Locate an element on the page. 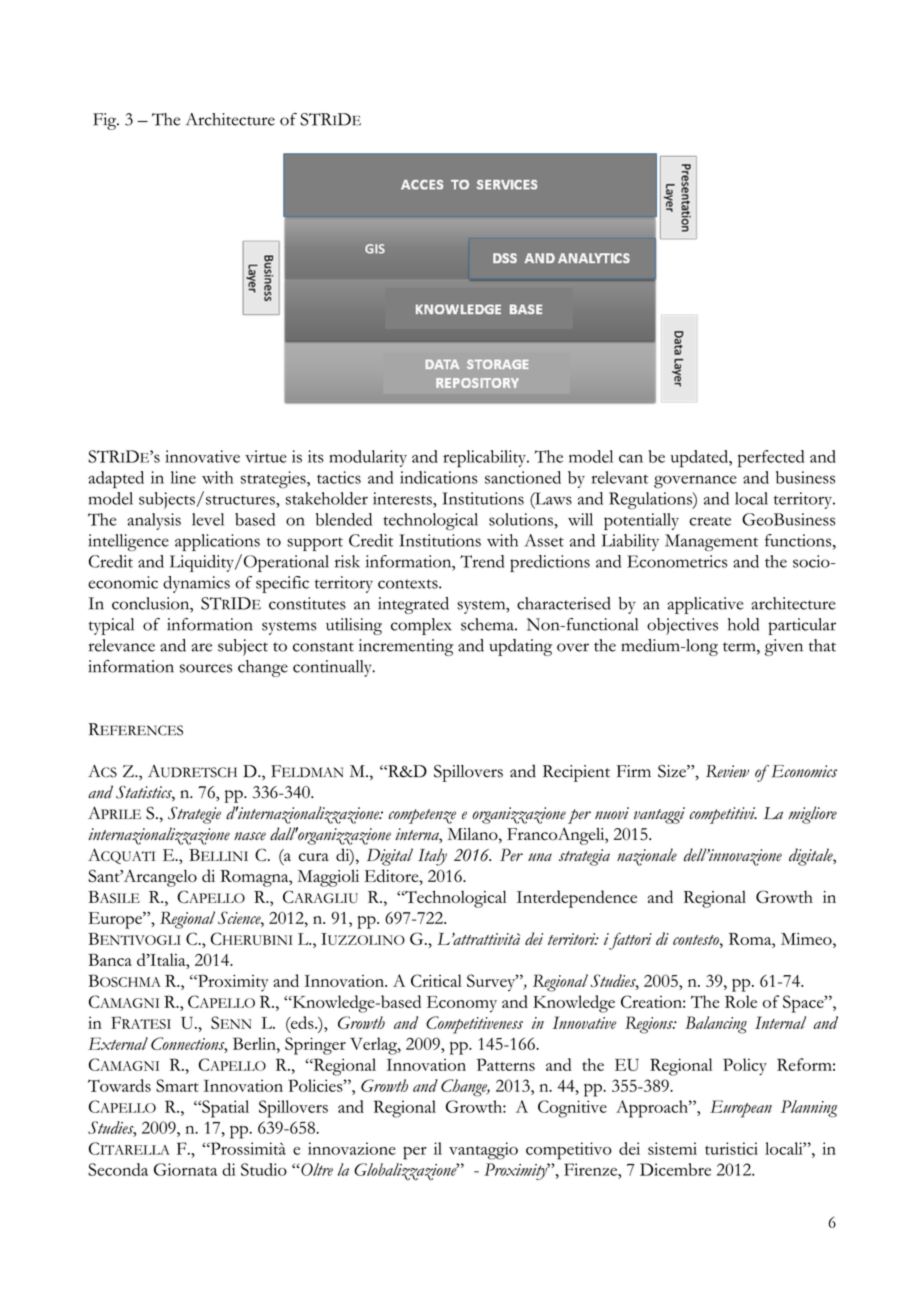 This image has width=924, height=1308. complex is located at coordinates (421, 626).
